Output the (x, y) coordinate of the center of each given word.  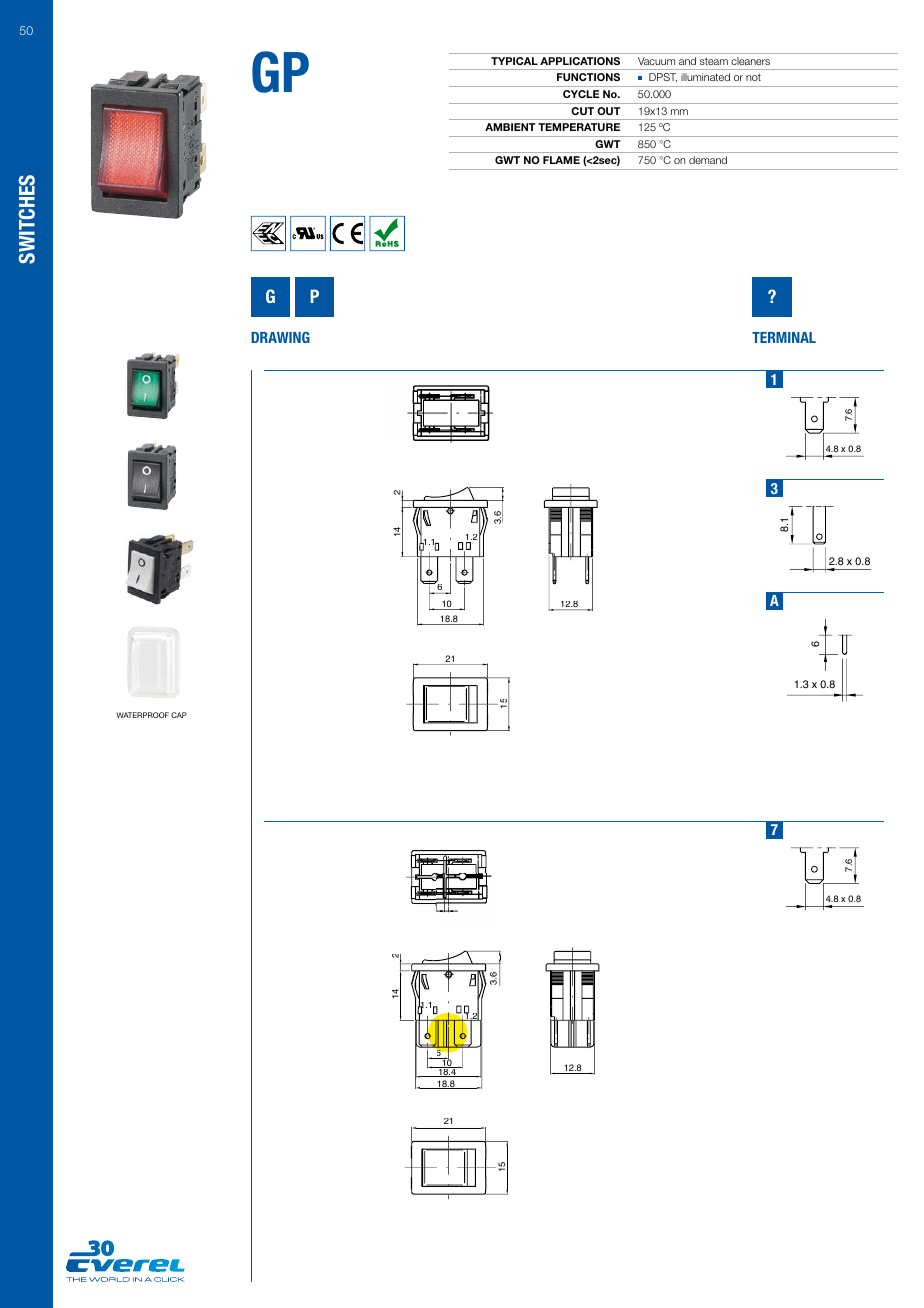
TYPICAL (514, 61)
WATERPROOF (143, 715)
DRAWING (280, 337)
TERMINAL (784, 337)
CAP (179, 715)
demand (708, 160)
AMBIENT (510, 127)
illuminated (705, 77)
